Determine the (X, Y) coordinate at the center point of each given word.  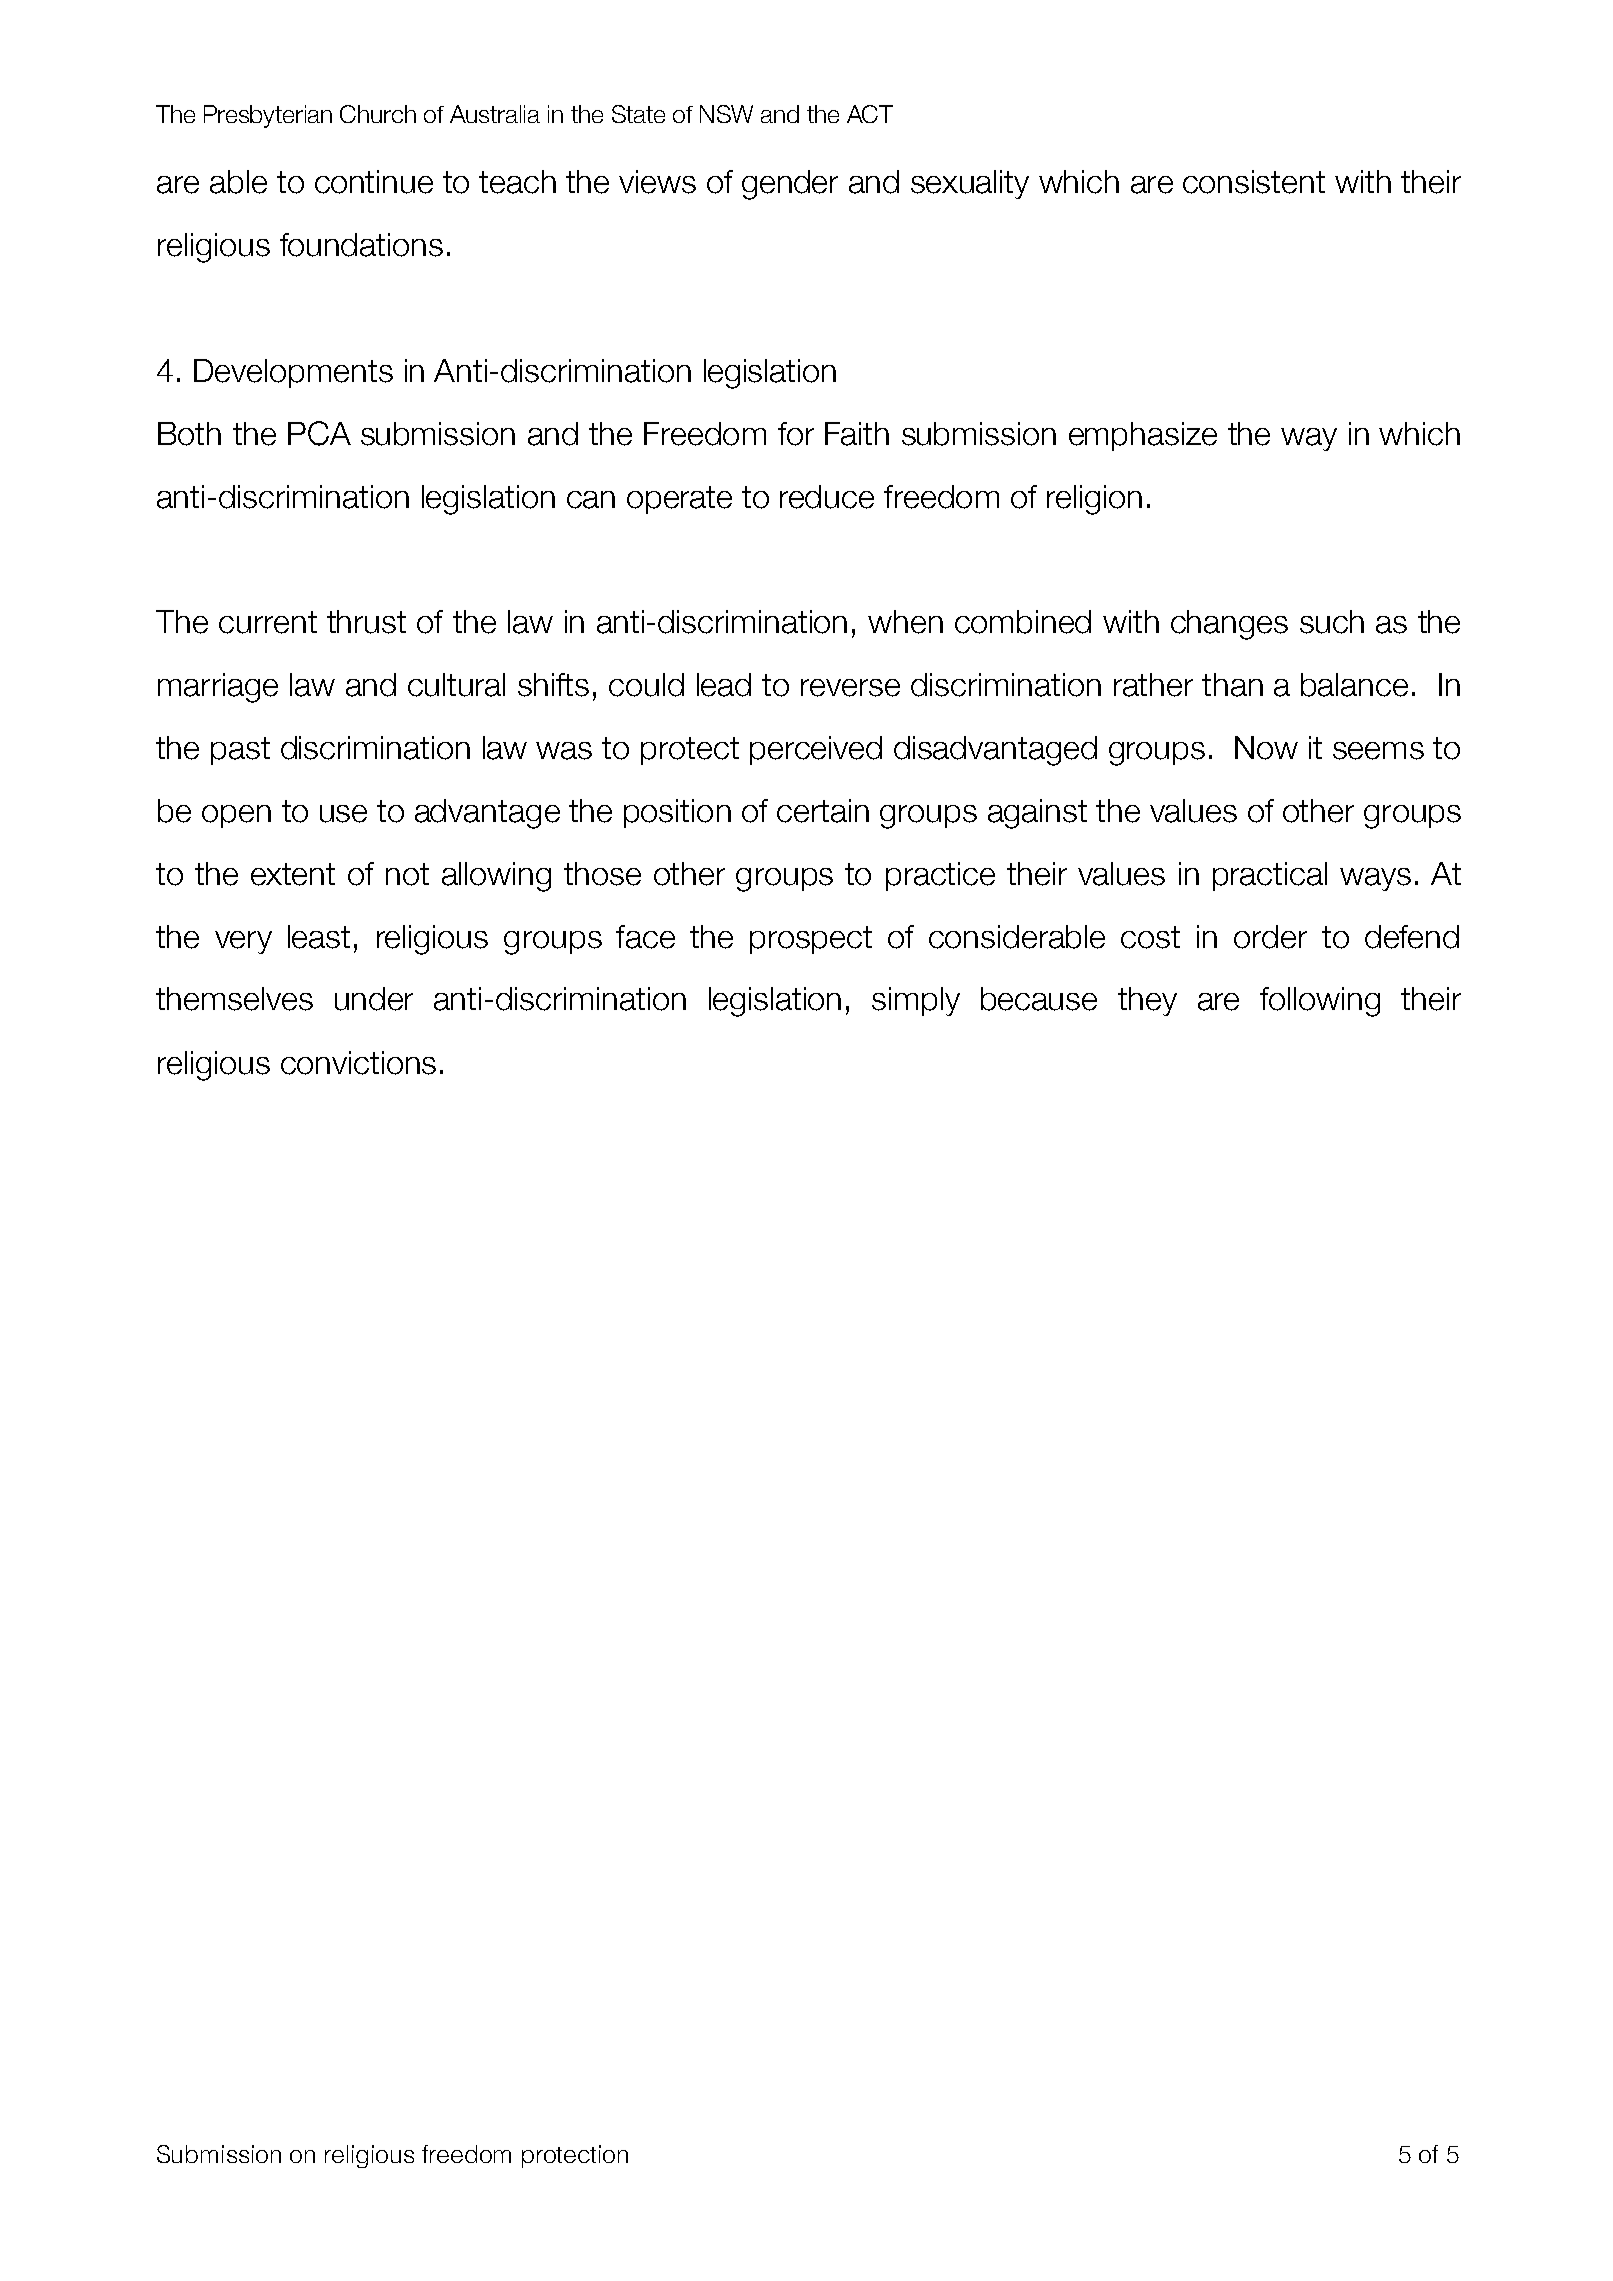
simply (916, 1001)
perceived (816, 750)
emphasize (1143, 436)
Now (1266, 748)
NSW (726, 114)
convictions (358, 1063)
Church (378, 114)
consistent (1254, 182)
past (240, 751)
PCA (319, 433)
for (796, 434)
